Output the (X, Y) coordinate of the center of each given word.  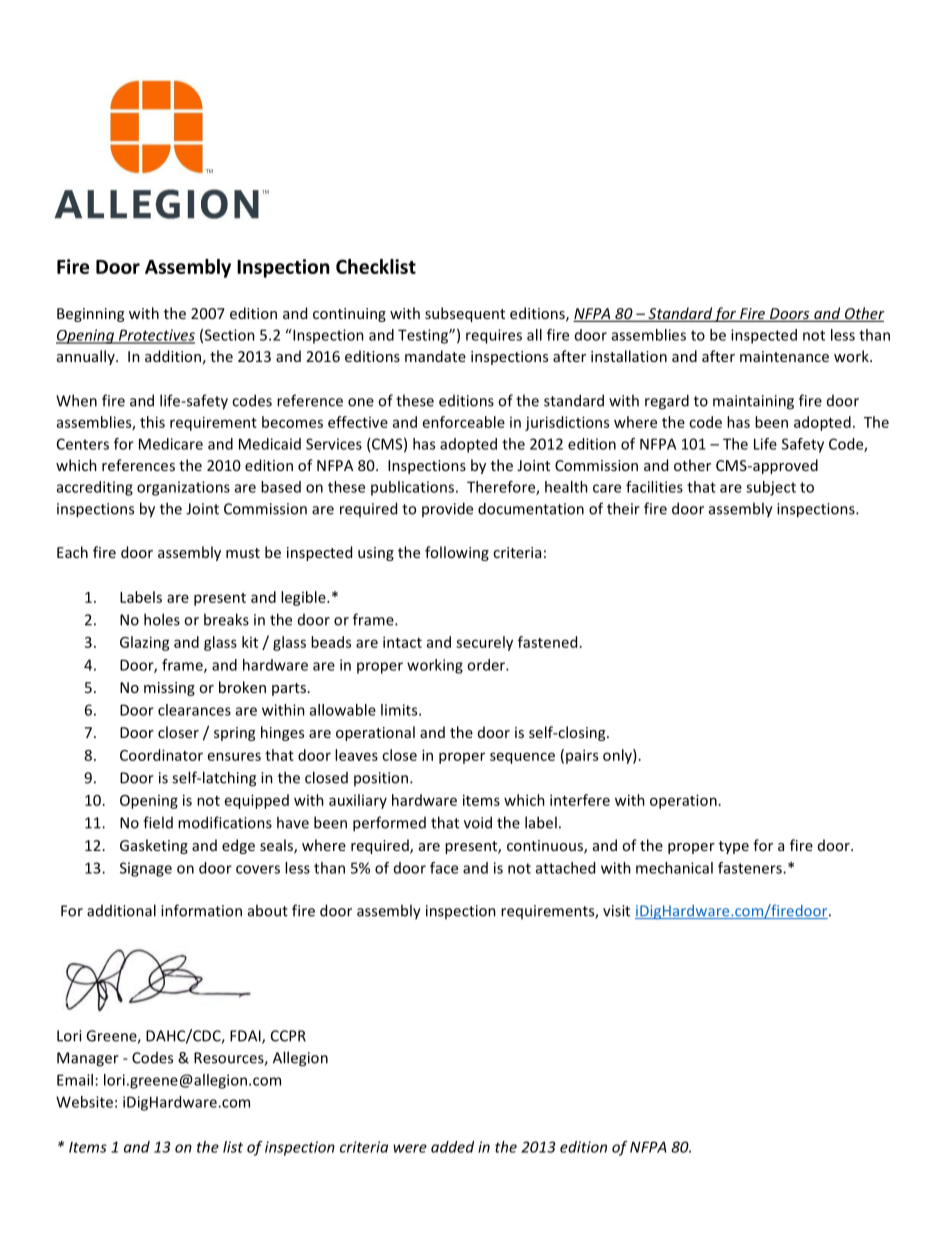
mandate (435, 356)
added (452, 1147)
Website (84, 1102)
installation (629, 356)
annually (87, 357)
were (410, 1148)
